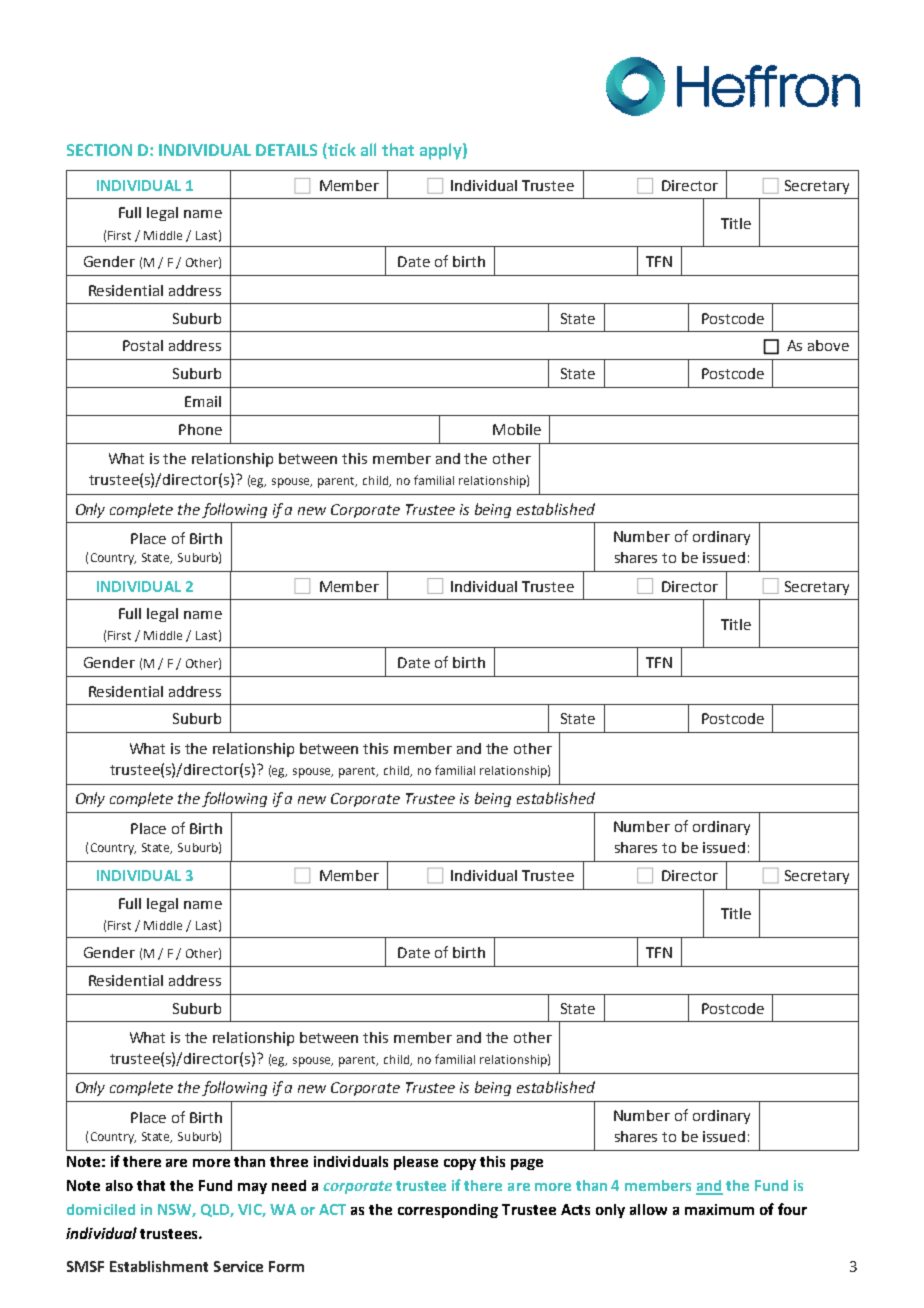 The image size is (924, 1308). Describe the element at coordinates (341, 151) in the screenshot. I see `tick` at that location.
